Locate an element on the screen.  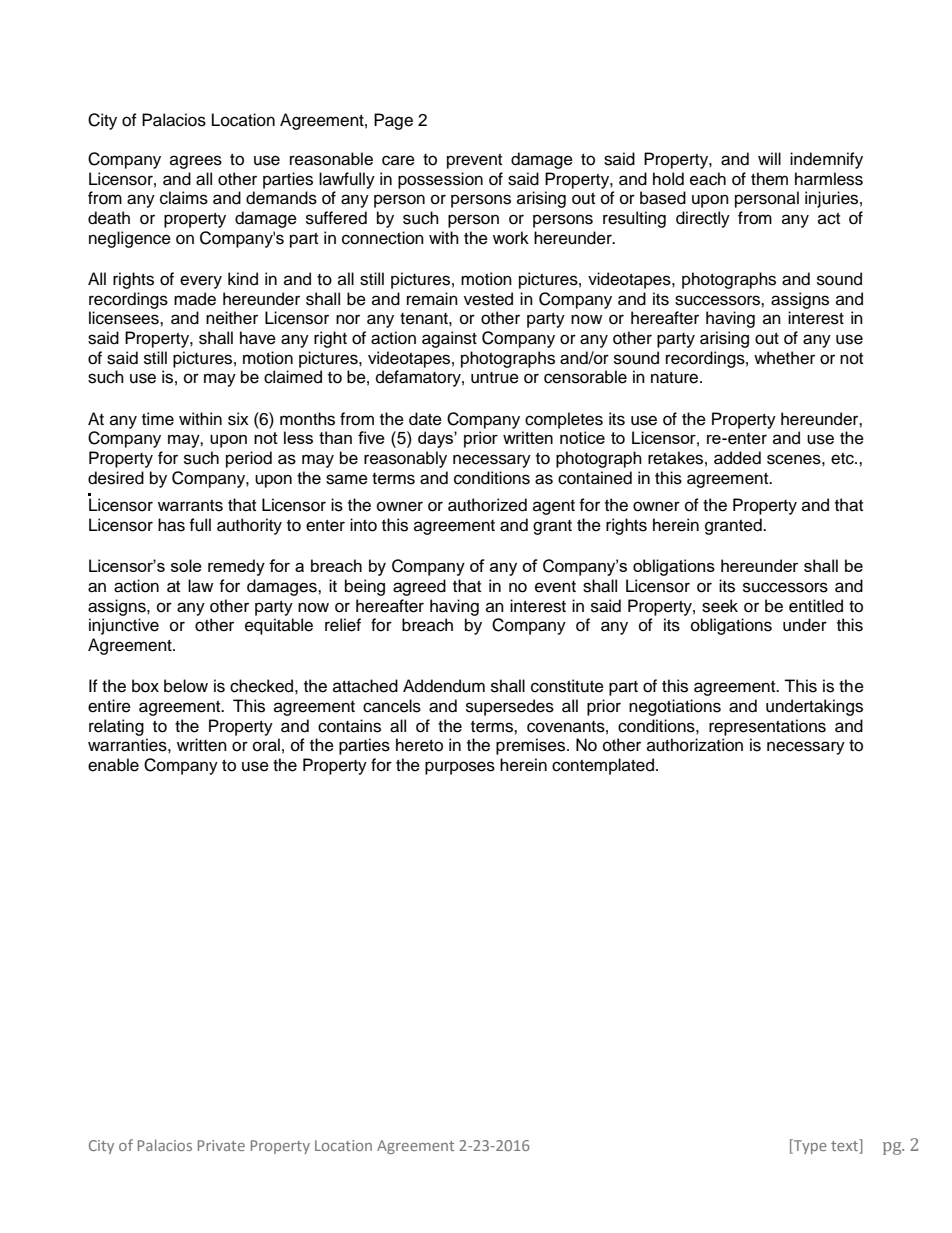
authorization is located at coordinates (695, 745).
